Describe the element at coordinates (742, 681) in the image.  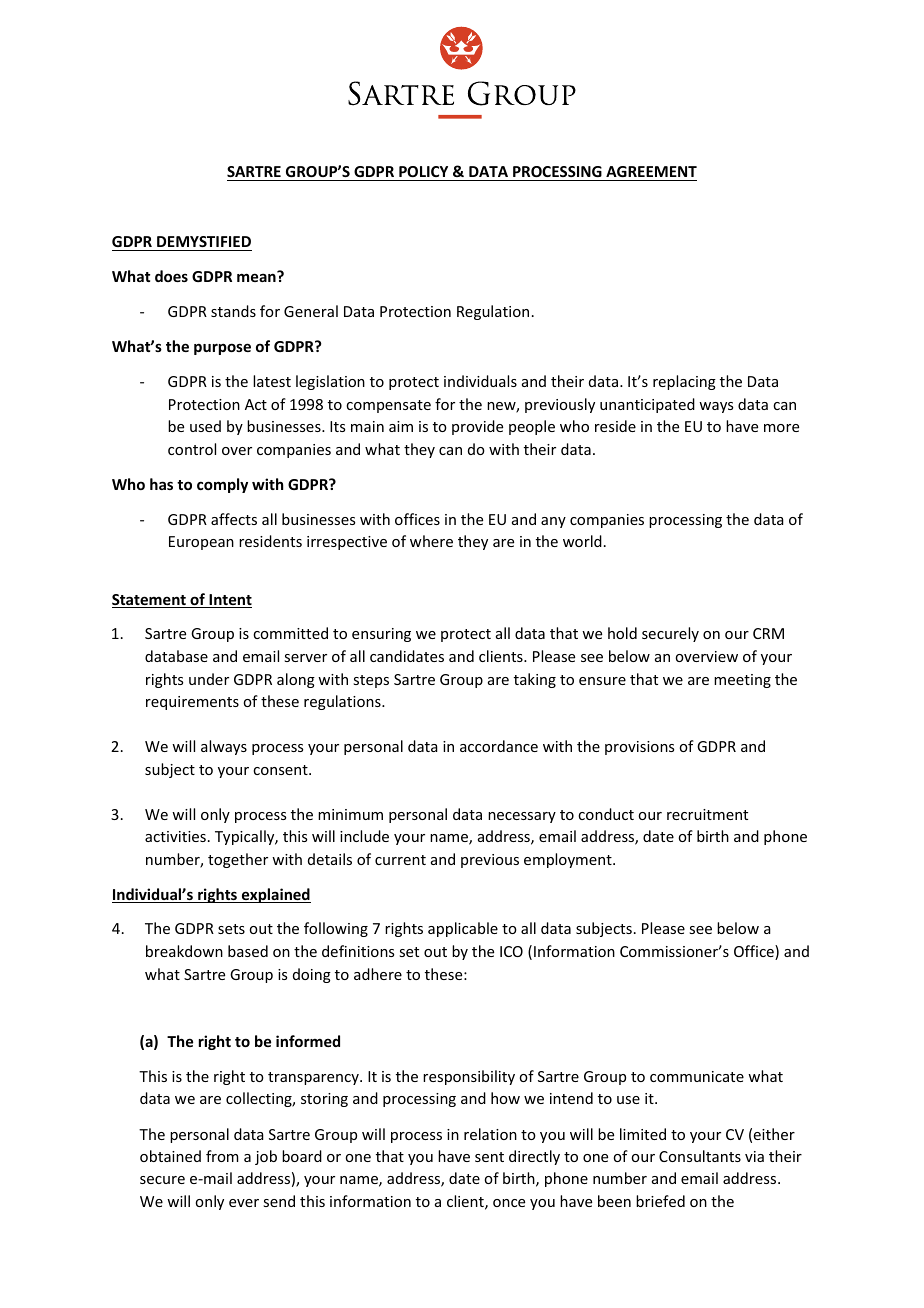
I see `meeting` at that location.
